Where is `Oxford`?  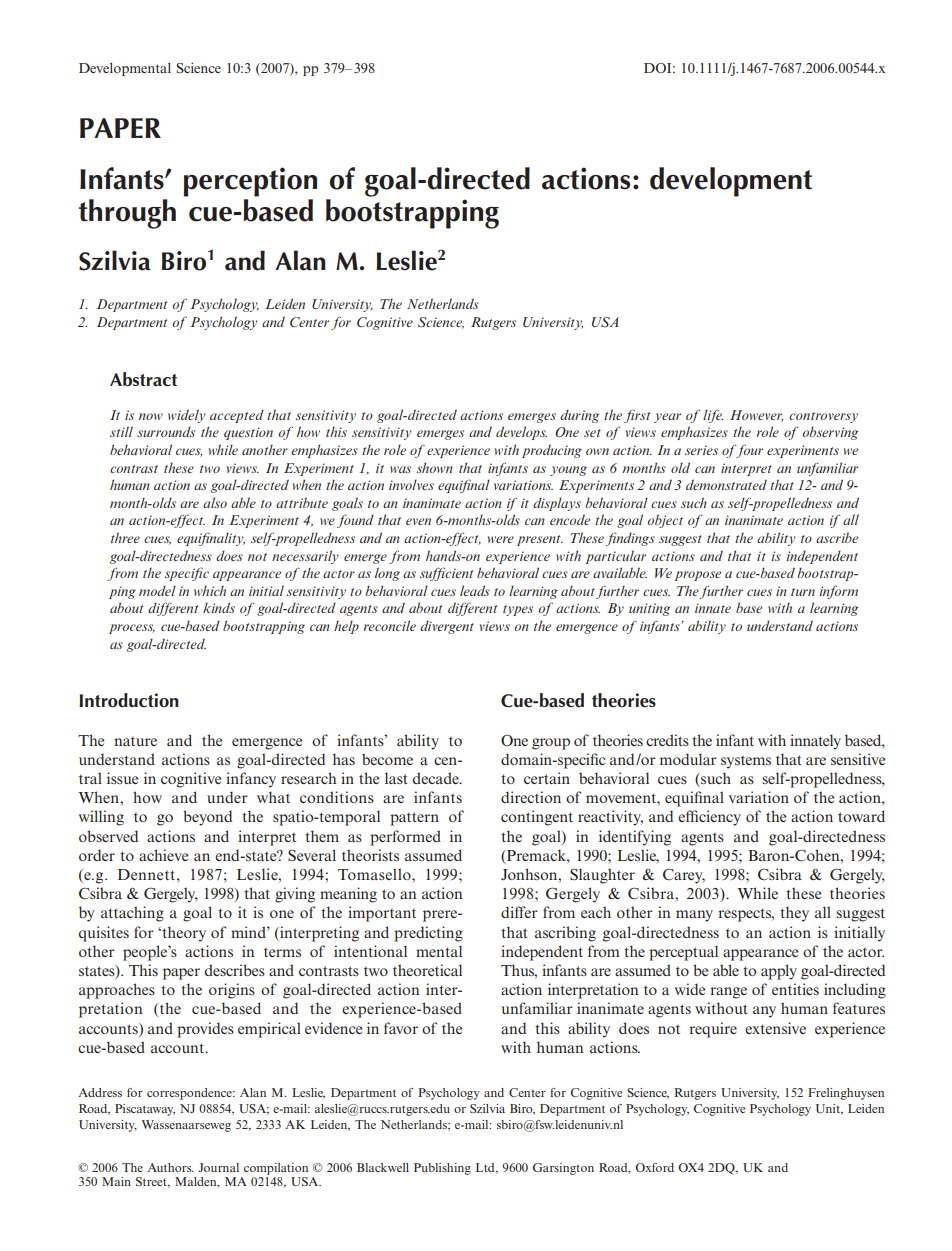 Oxford is located at coordinates (654, 1167).
